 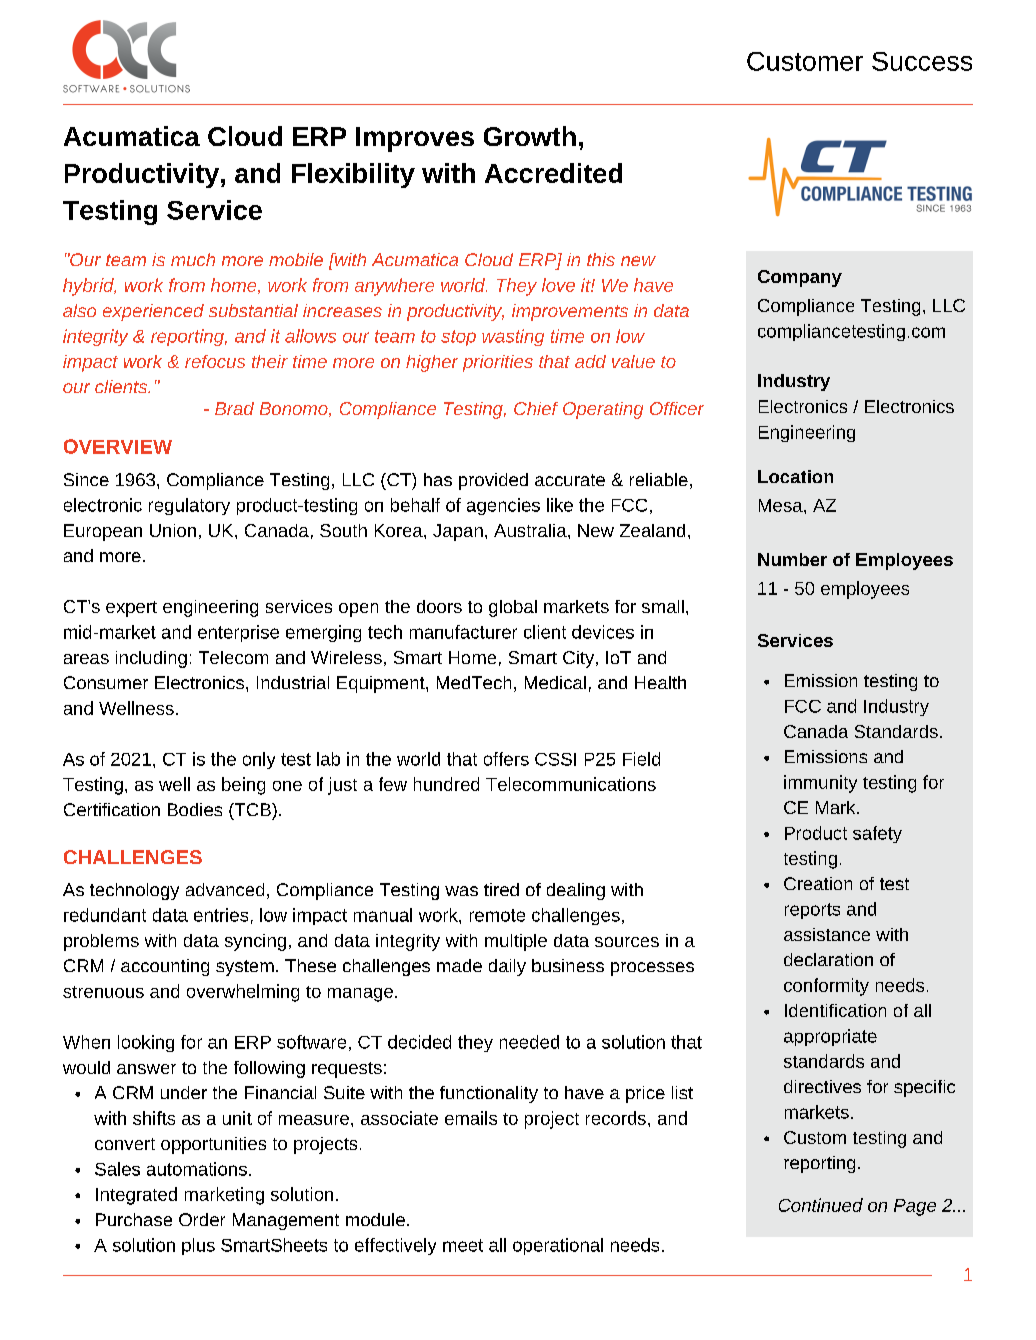 What do you see at coordinates (353, 175) in the image?
I see `Flexibility` at bounding box center [353, 175].
